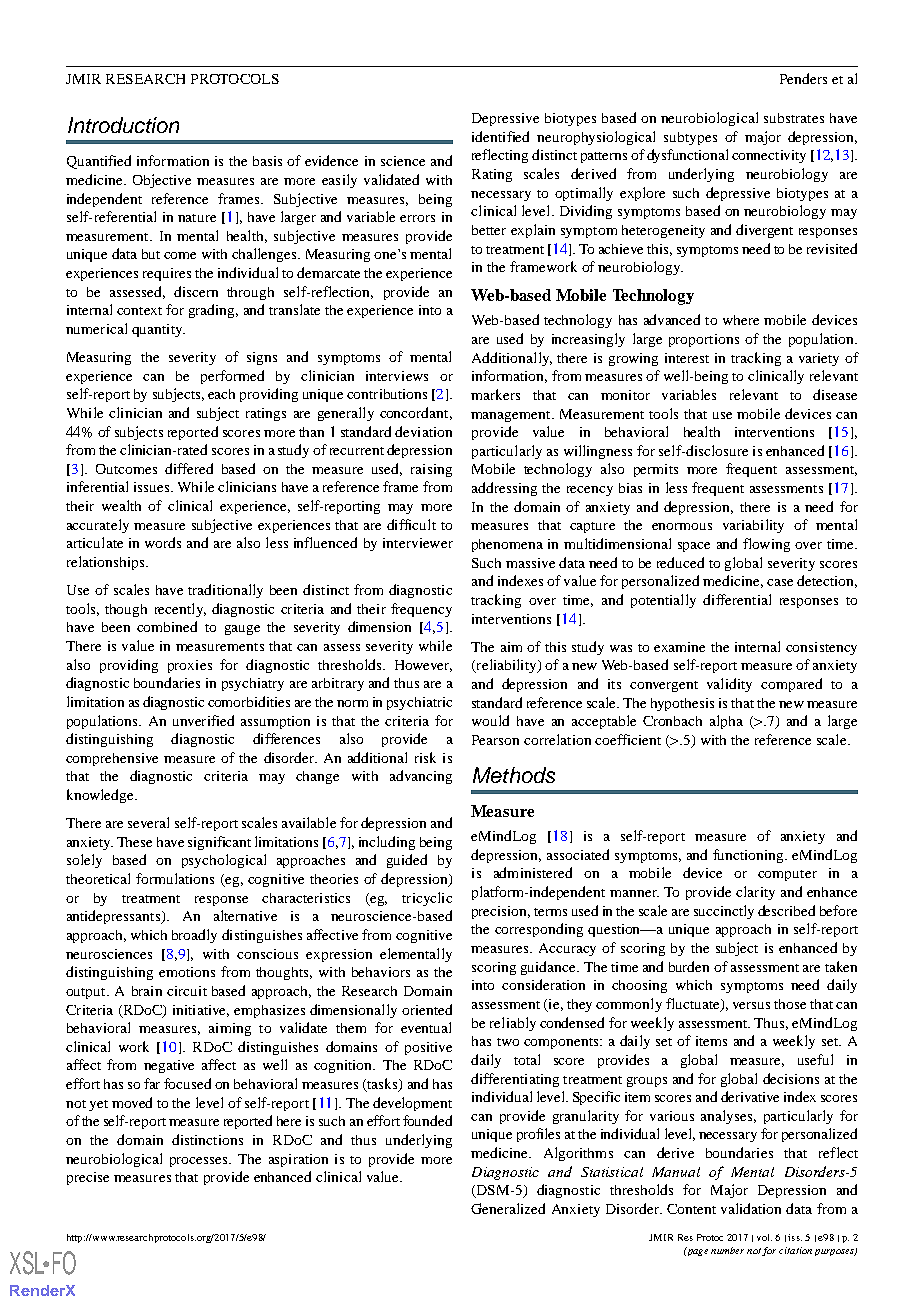 The image size is (924, 1308). Describe the element at coordinates (506, 666) in the image. I see `reliability` at that location.
